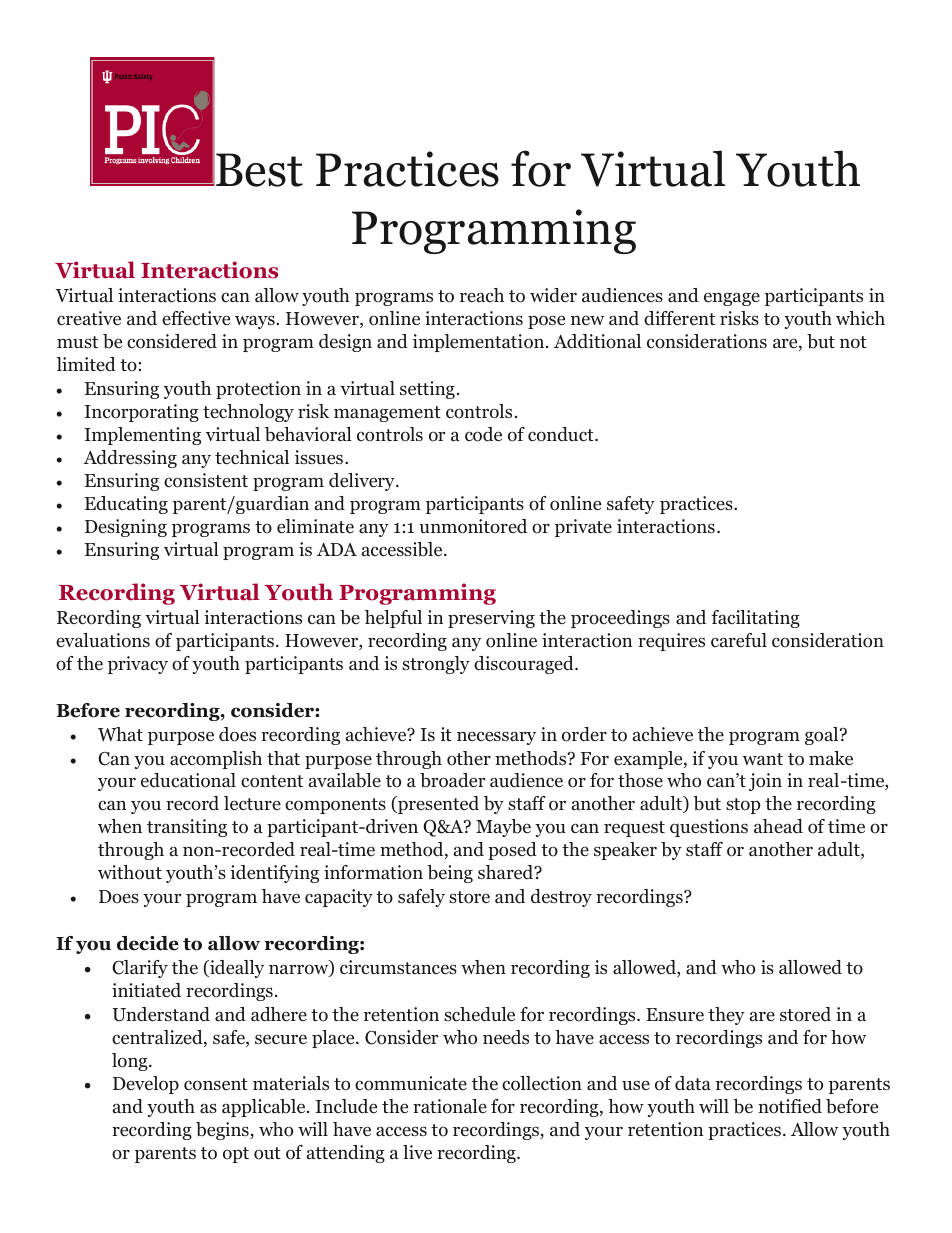 This page has height=1233, width=952. What do you see at coordinates (196, 318) in the page?
I see `effective` at bounding box center [196, 318].
